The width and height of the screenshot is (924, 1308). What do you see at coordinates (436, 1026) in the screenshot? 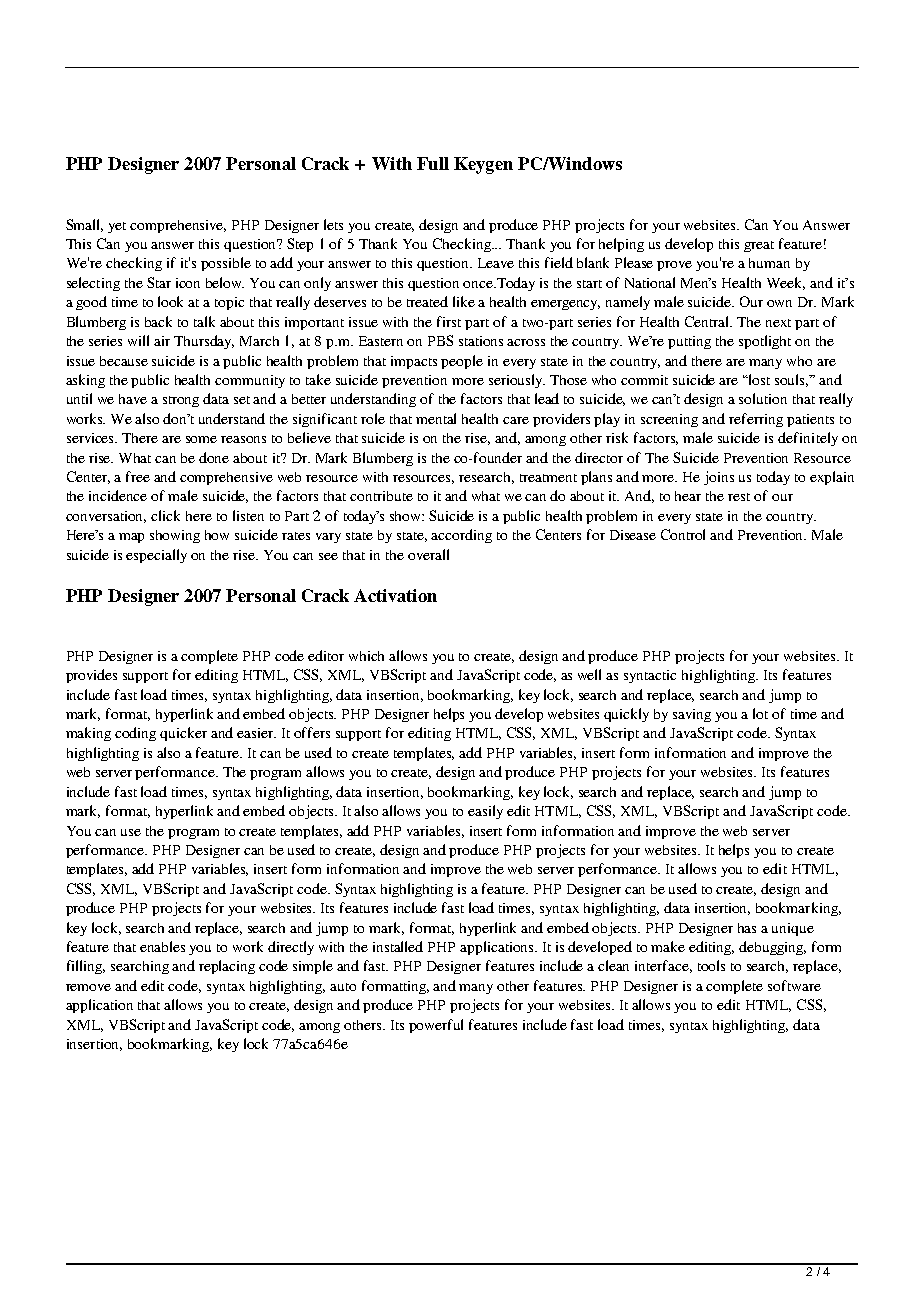
I see `powerful` at bounding box center [436, 1026].
